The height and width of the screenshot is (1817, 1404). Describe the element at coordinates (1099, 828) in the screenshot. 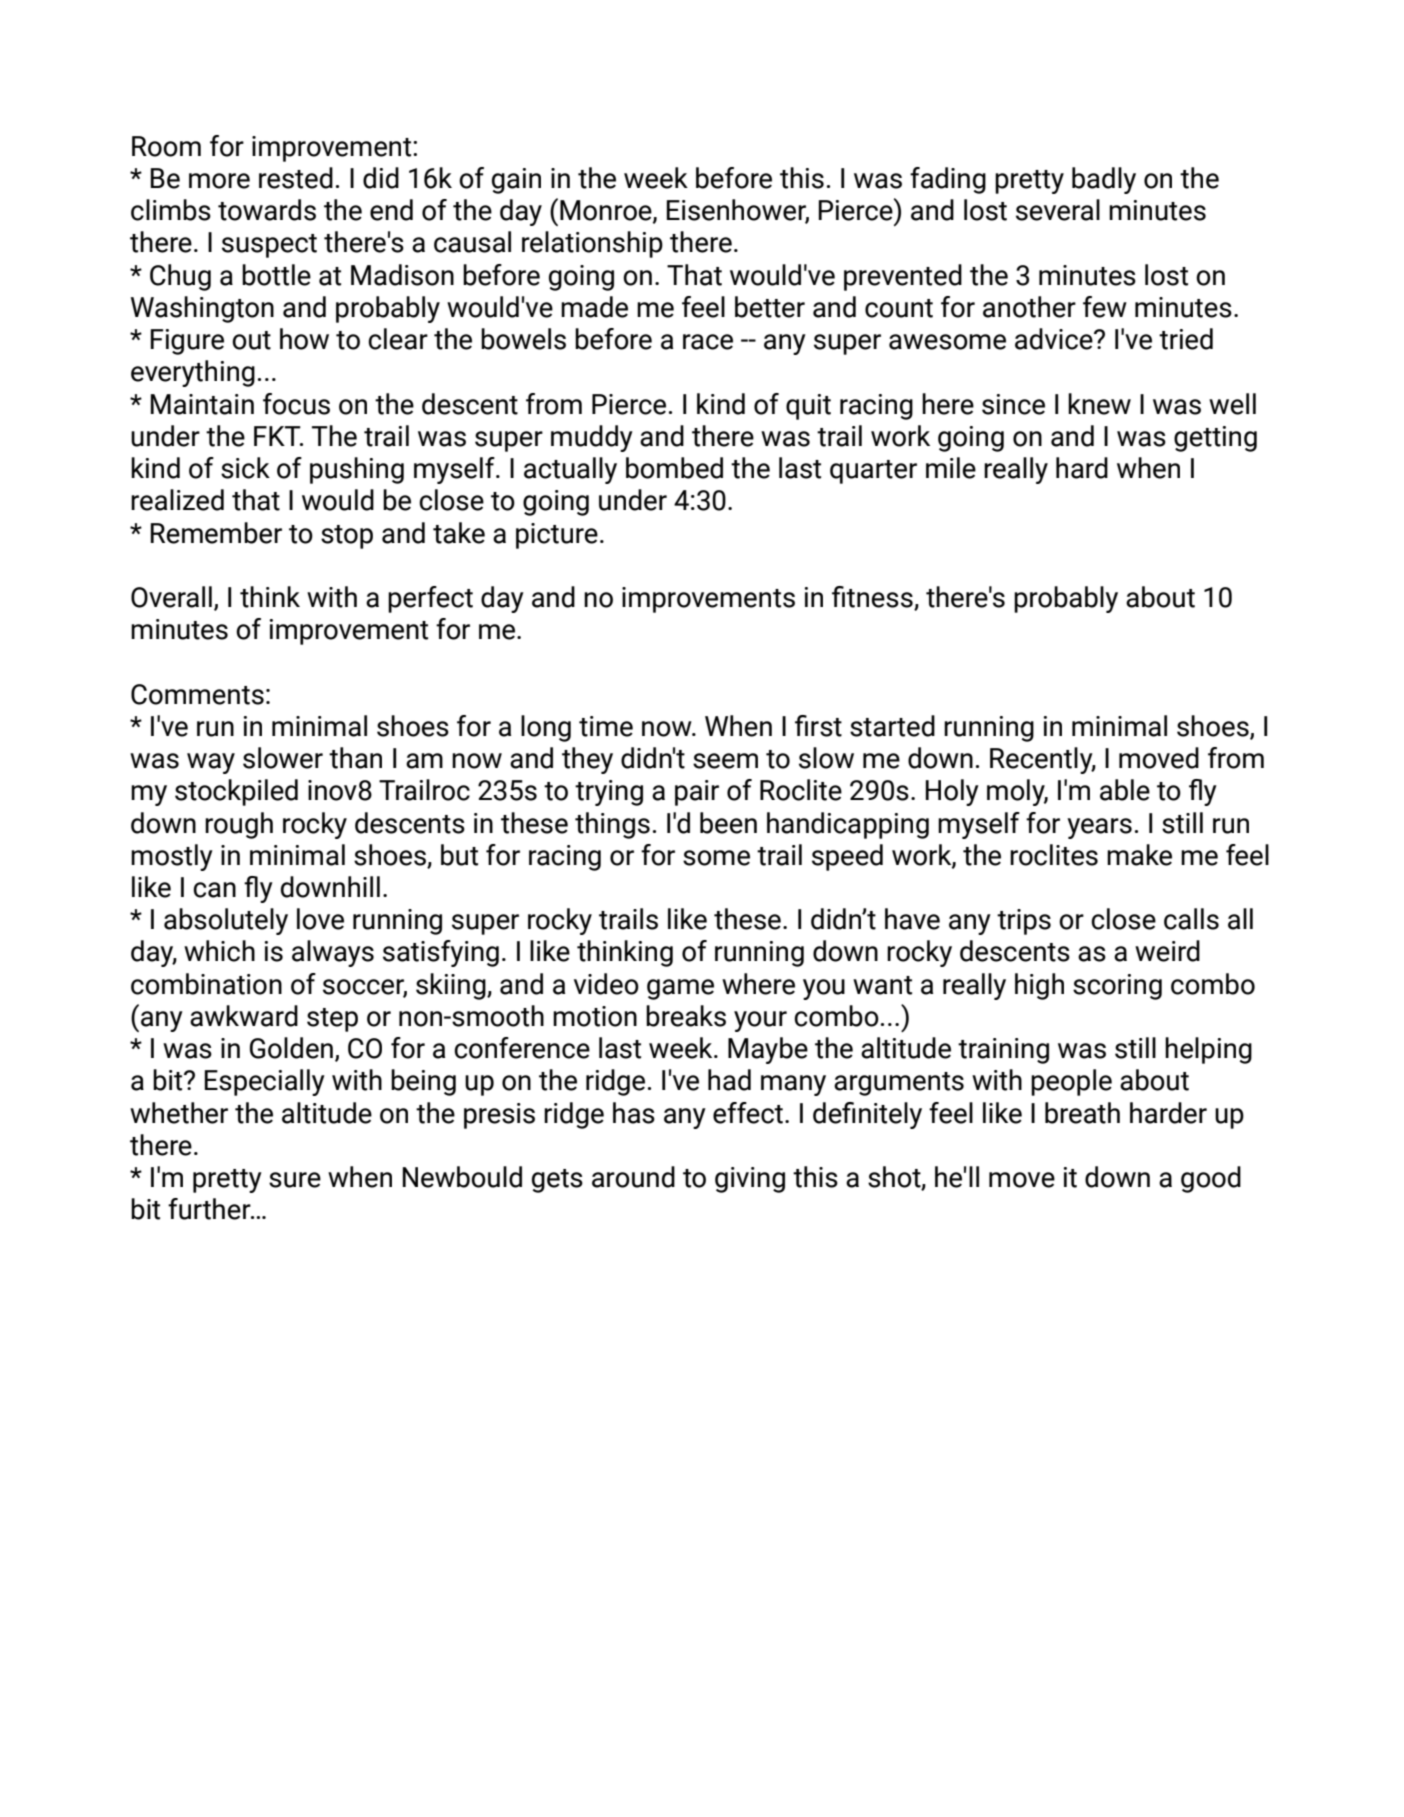

I see `years` at that location.
